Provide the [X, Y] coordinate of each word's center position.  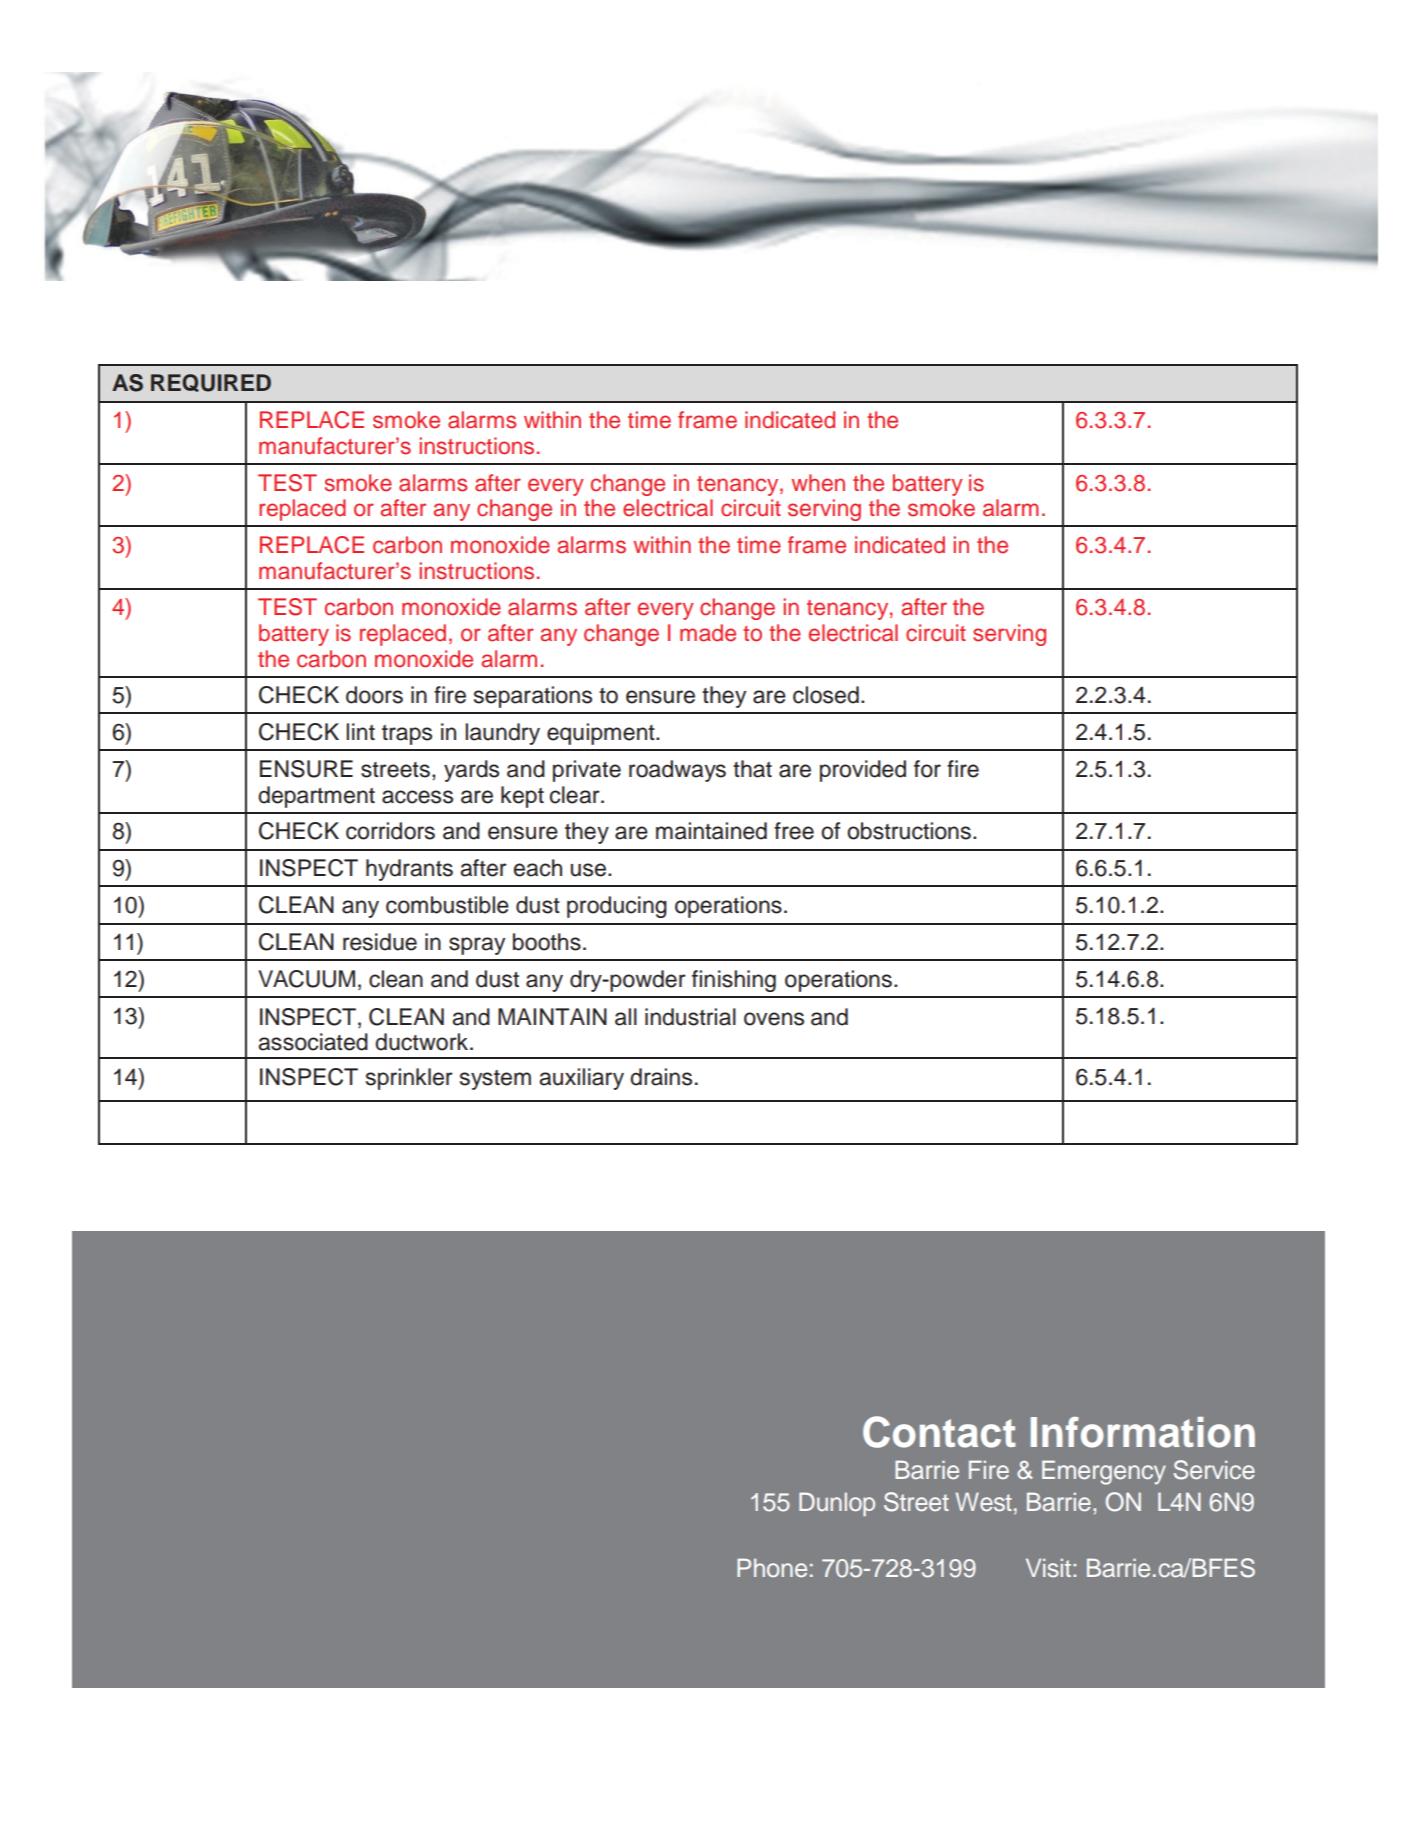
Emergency [1104, 1472]
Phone [772, 1567]
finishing [734, 981]
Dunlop [837, 1504]
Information [1143, 1432]
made [708, 633]
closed [826, 695]
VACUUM [306, 979]
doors [374, 695]
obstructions [909, 831]
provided [863, 771]
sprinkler [409, 1079]
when [818, 483]
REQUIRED [211, 383]
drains [661, 1077]
